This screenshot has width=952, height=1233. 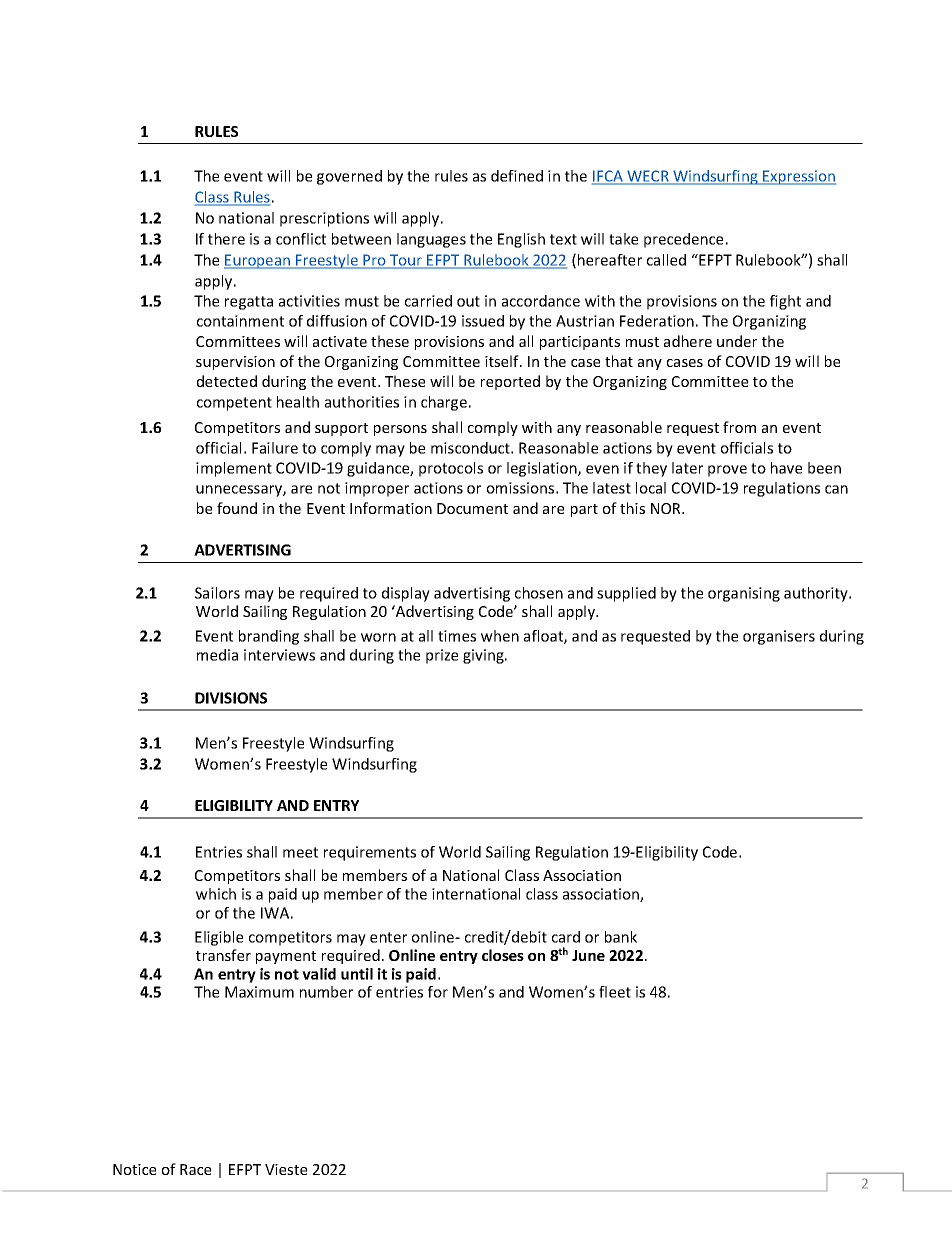 I want to click on Race, so click(x=195, y=1169).
